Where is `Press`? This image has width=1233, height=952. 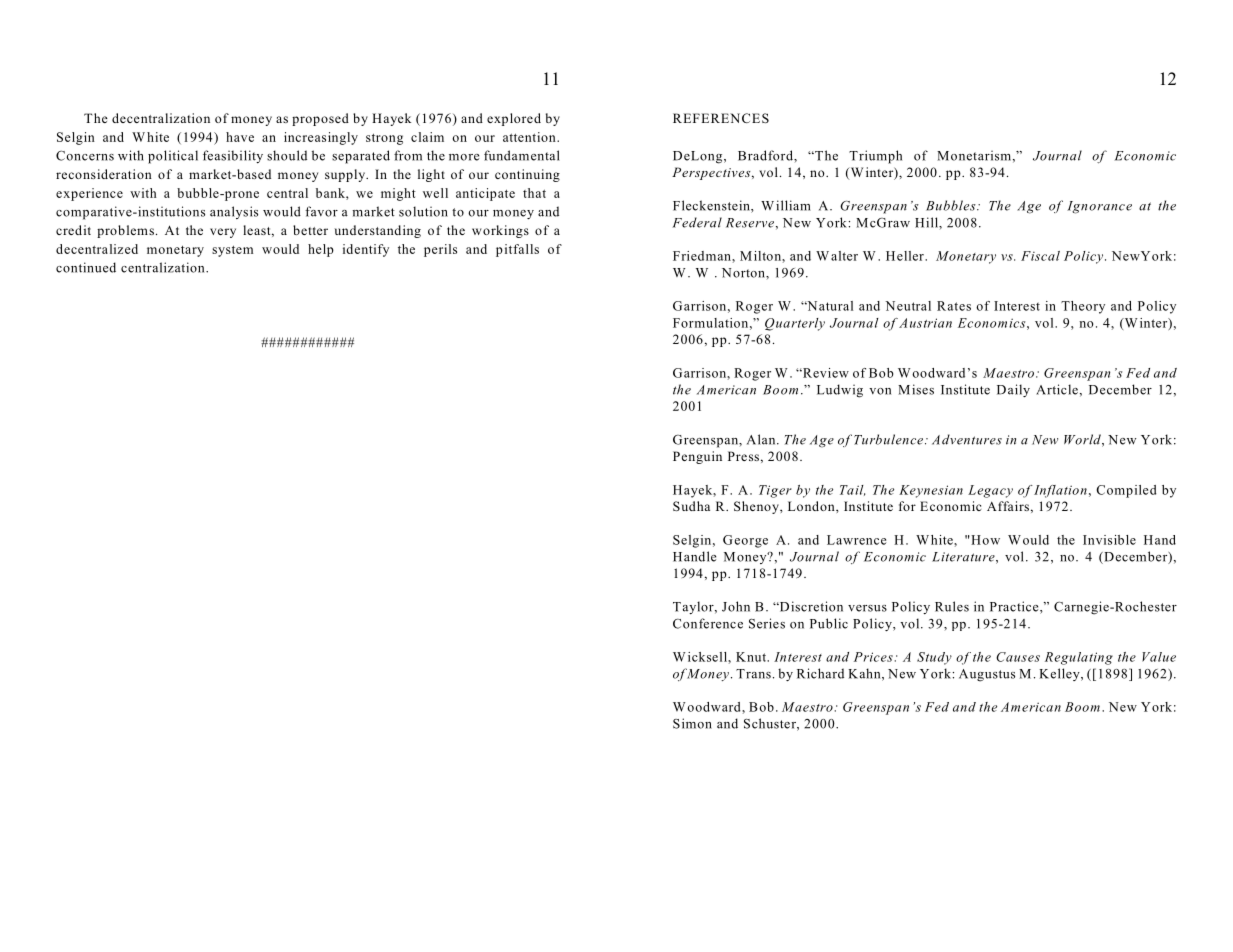
Press is located at coordinates (743, 456).
